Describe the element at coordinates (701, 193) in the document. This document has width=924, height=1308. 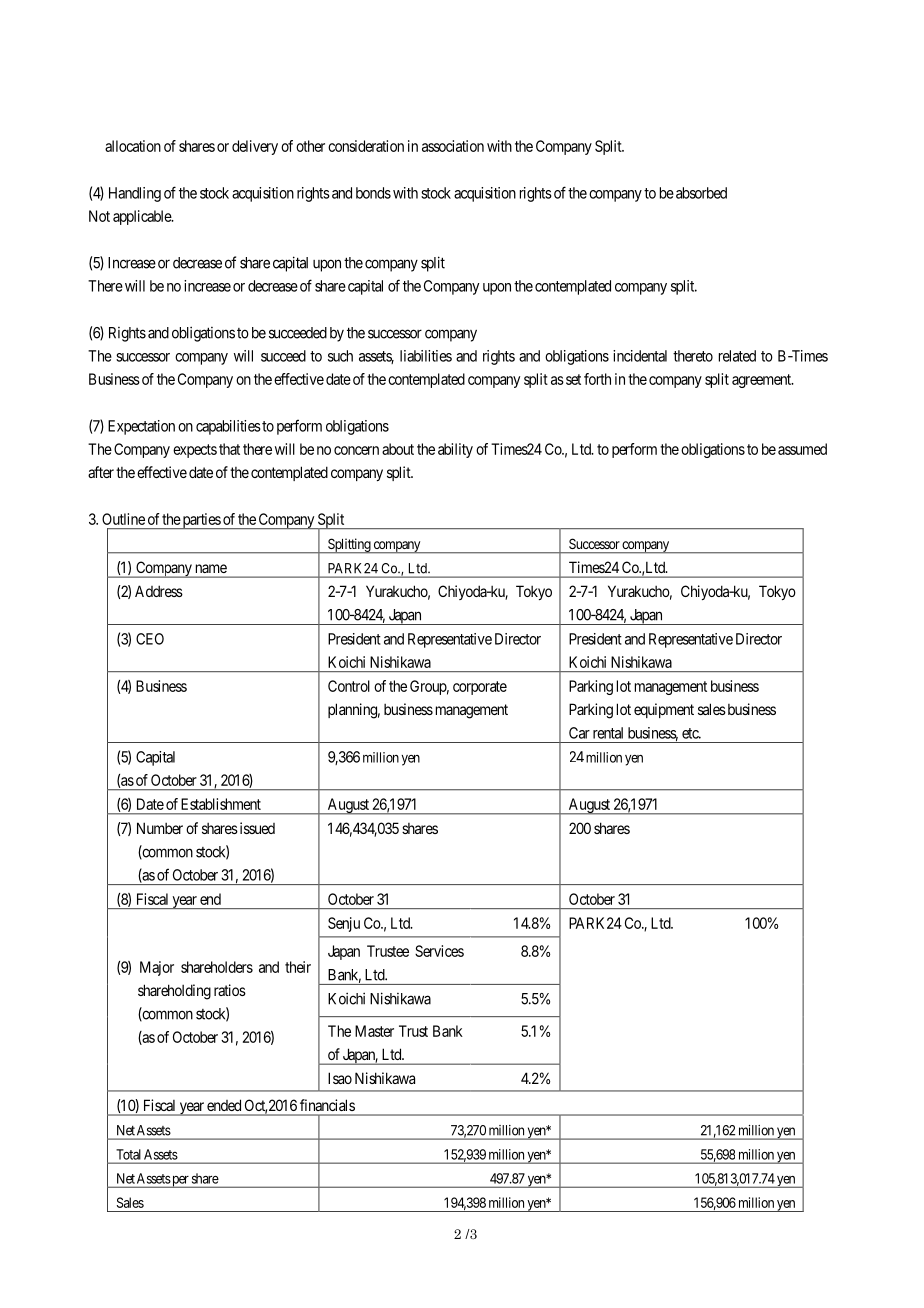
I see `absorbed` at that location.
